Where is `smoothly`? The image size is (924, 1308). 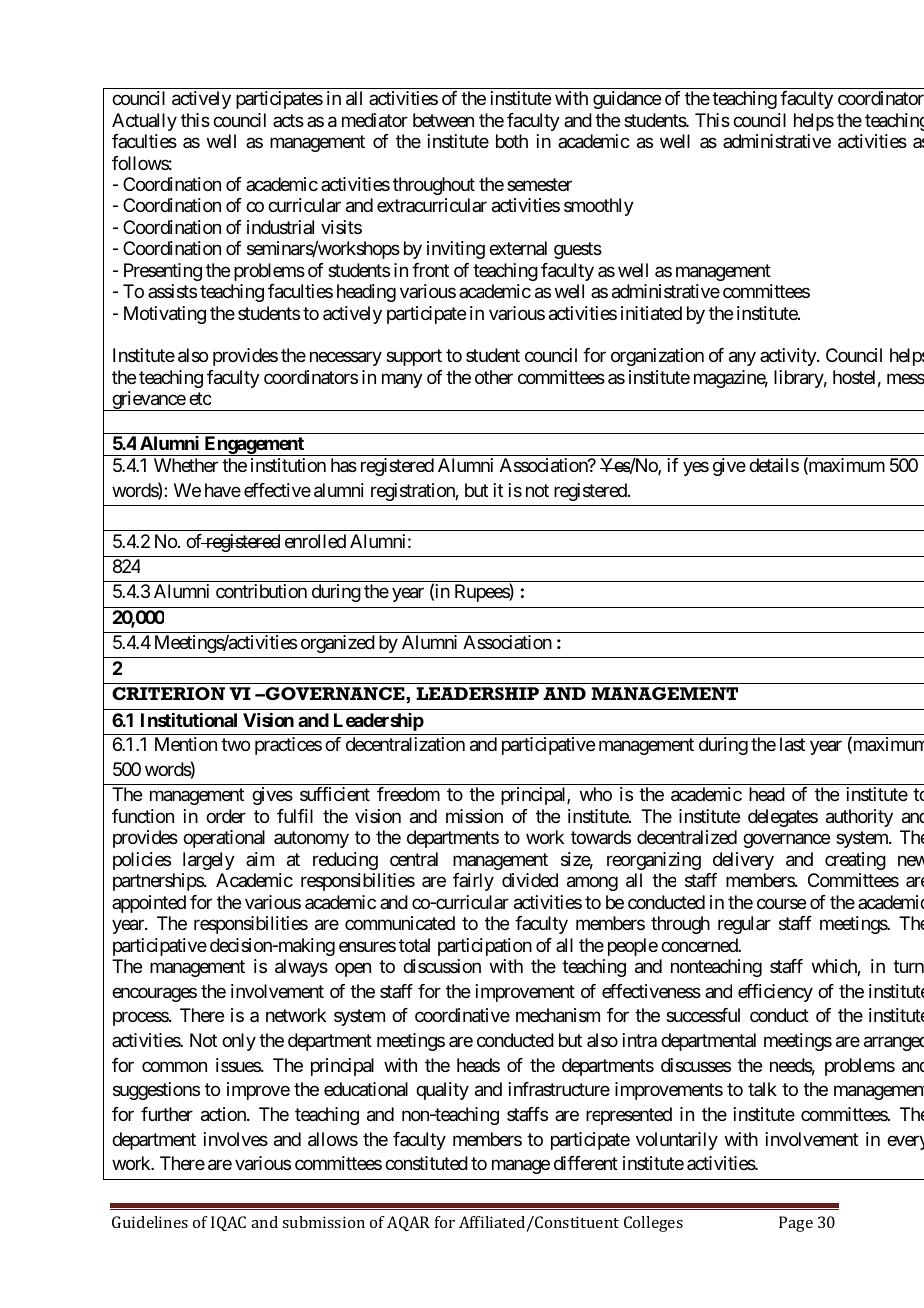 smoothly is located at coordinates (599, 207).
